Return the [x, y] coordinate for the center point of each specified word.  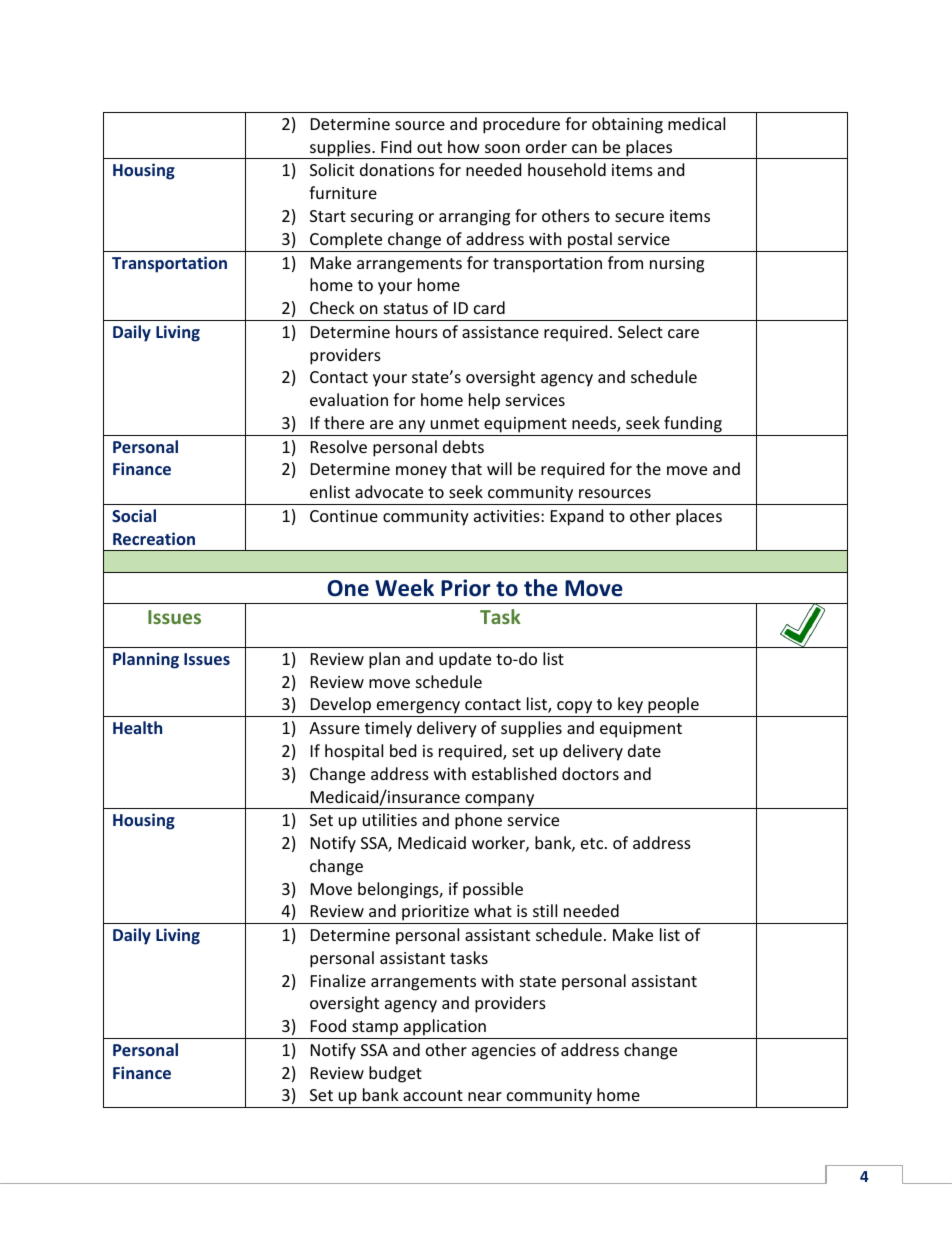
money [421, 472]
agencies [504, 1052]
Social [134, 515]
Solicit [332, 169]
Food [328, 1025]
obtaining [627, 125]
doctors [590, 773]
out [429, 147]
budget [395, 1074]
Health [137, 727]
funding [693, 424]
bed [403, 750]
